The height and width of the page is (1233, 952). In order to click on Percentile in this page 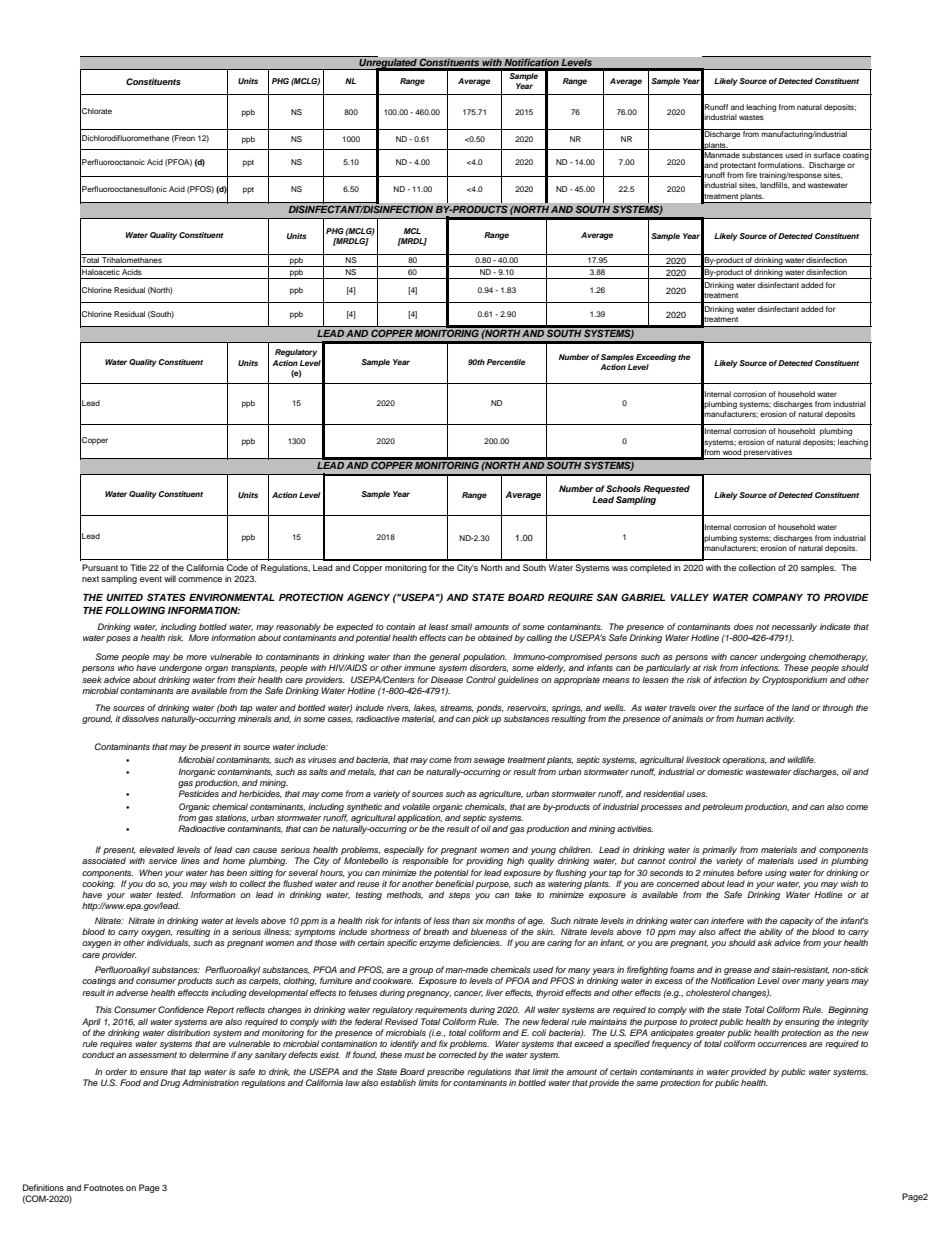, I will do `click(506, 362)`.
